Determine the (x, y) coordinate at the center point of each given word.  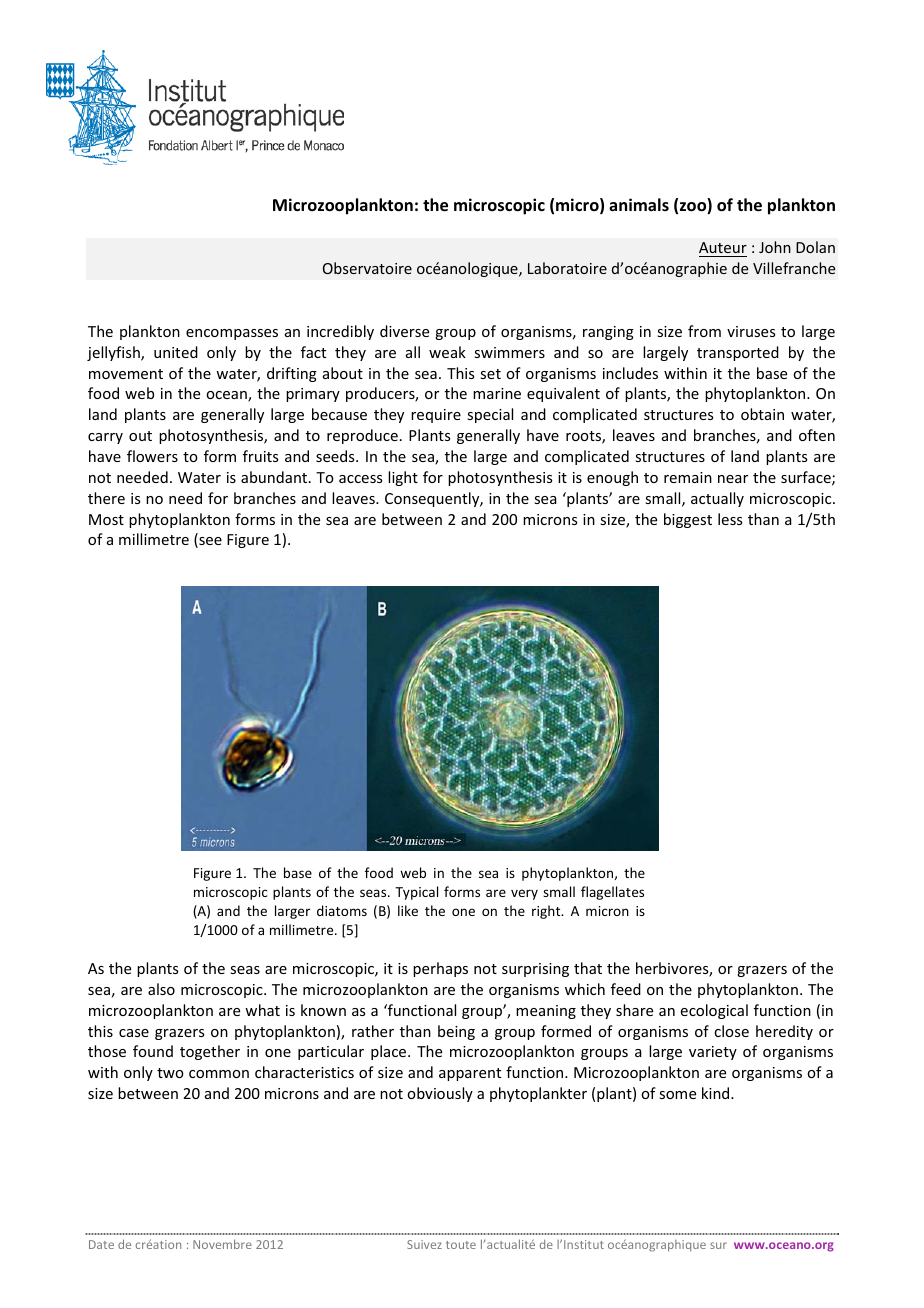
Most (106, 519)
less (730, 519)
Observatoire (367, 268)
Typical (416, 893)
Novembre (222, 1244)
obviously (440, 1094)
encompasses (232, 334)
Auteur (723, 249)
